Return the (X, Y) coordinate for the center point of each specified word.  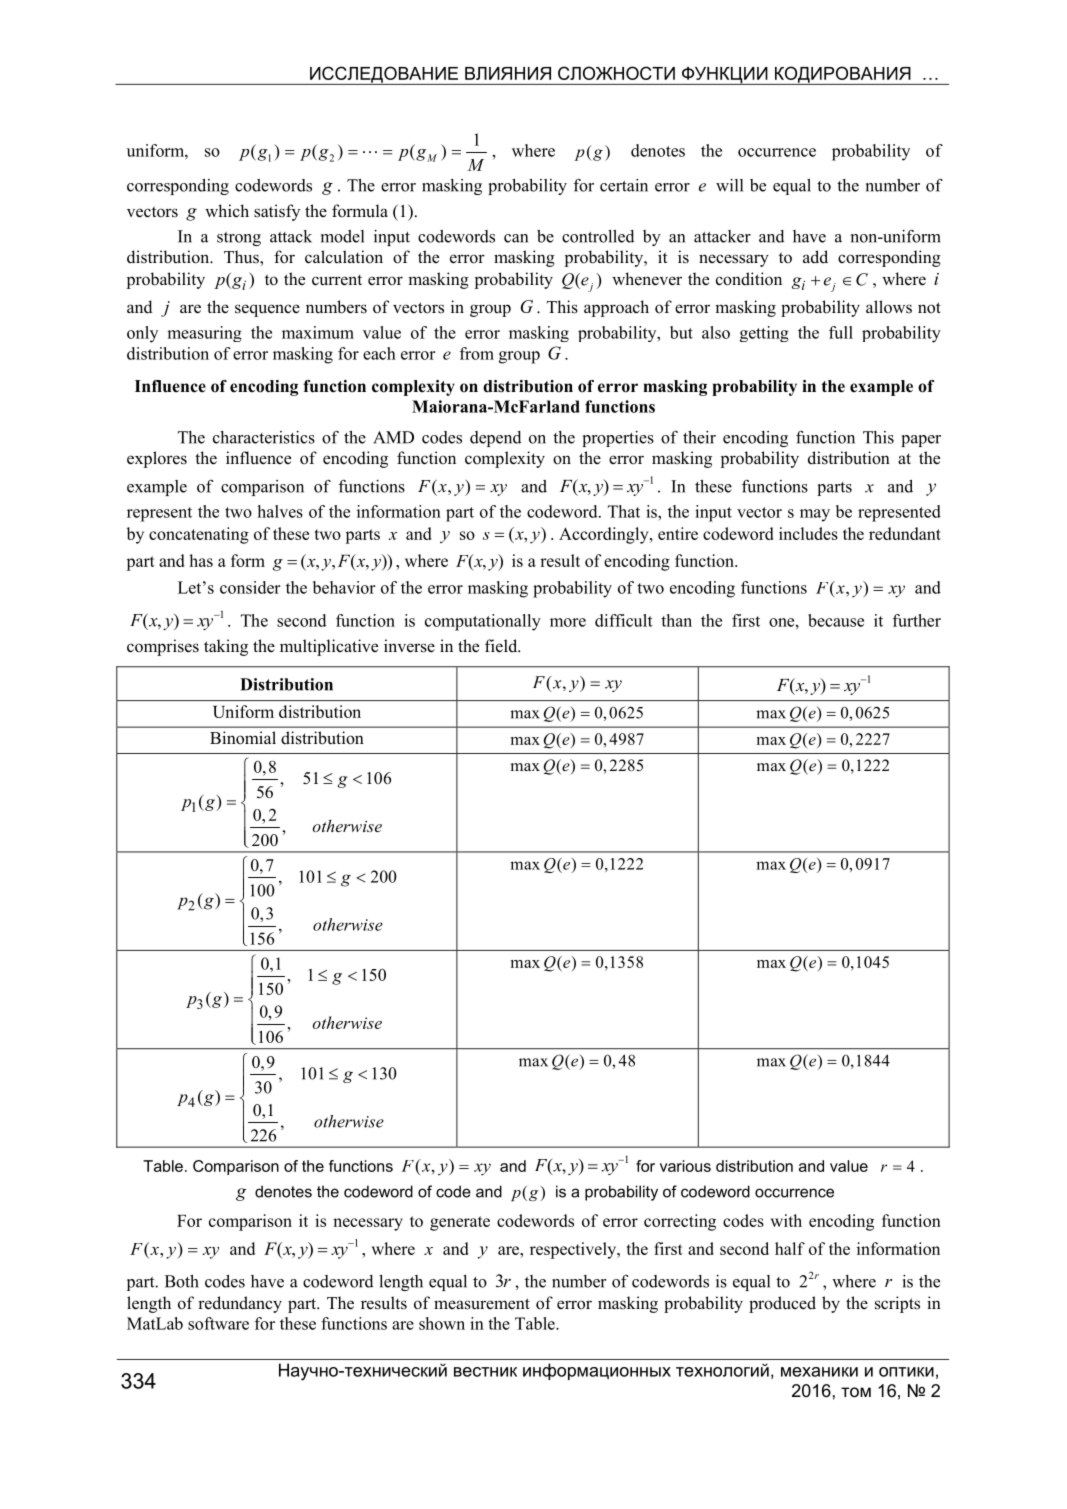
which (227, 211)
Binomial (243, 738)
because (836, 620)
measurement (482, 1304)
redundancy (240, 1304)
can (516, 238)
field (502, 646)
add (815, 257)
